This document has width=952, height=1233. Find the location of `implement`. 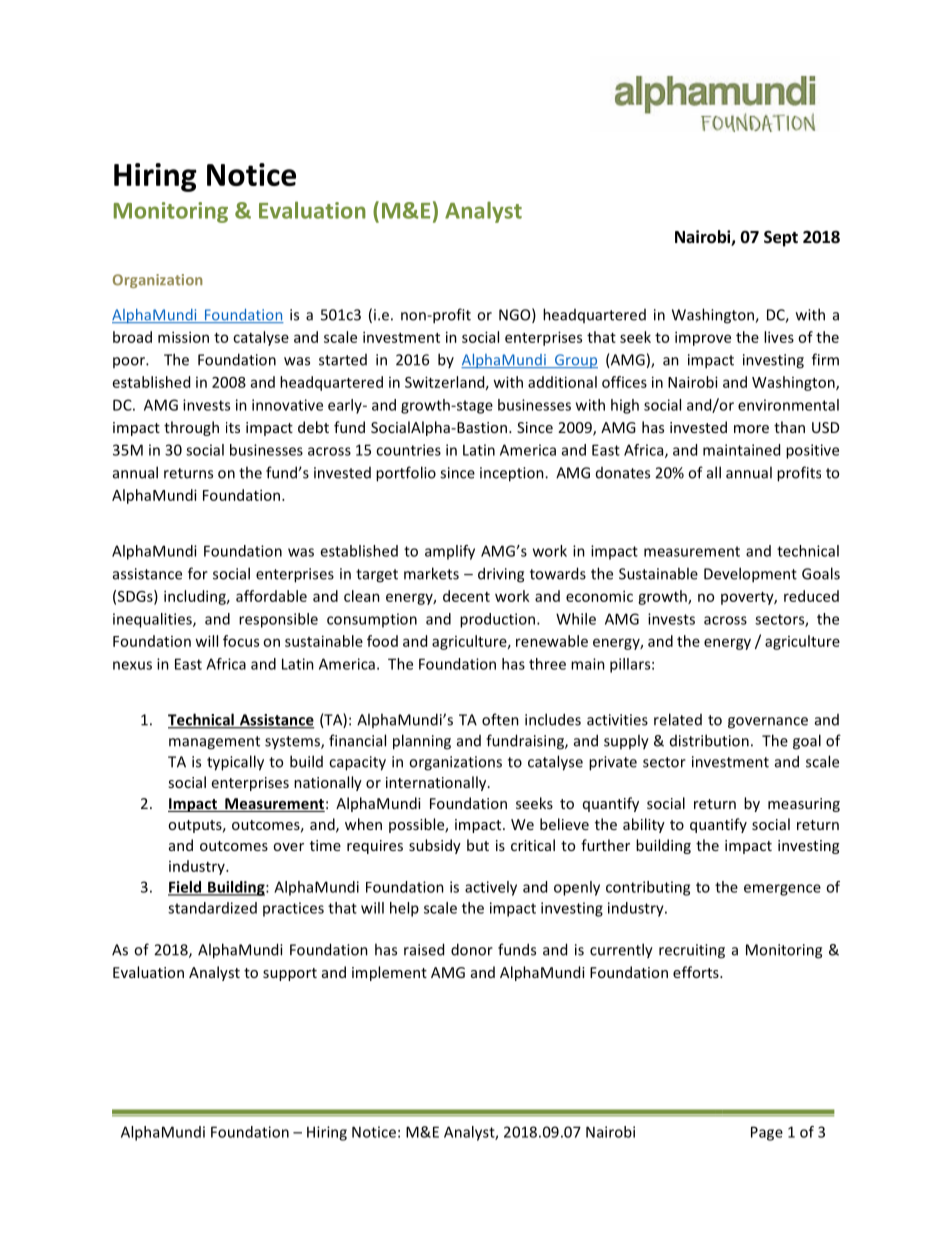

implement is located at coordinates (389, 973).
